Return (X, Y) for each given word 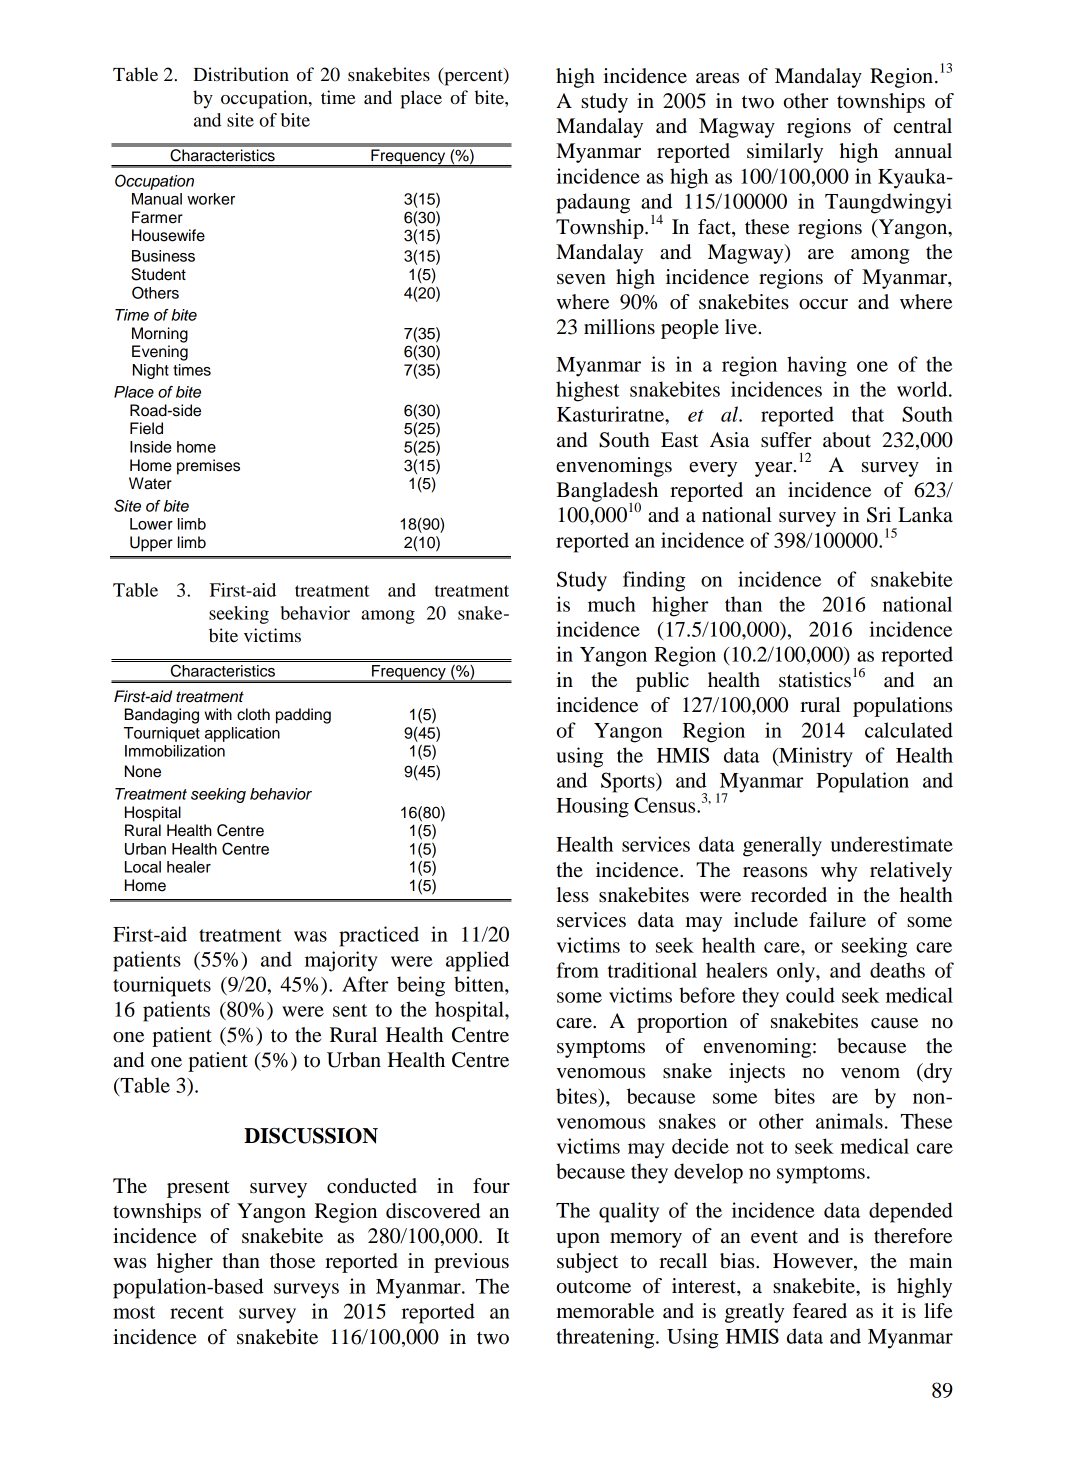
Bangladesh (607, 493)
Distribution (241, 74)
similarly (785, 153)
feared (820, 1311)
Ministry (815, 757)
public (662, 682)
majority (341, 961)
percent (473, 77)
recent (197, 1312)
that (868, 414)
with (218, 714)
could (810, 995)
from (578, 970)
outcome (594, 1287)
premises (208, 467)
